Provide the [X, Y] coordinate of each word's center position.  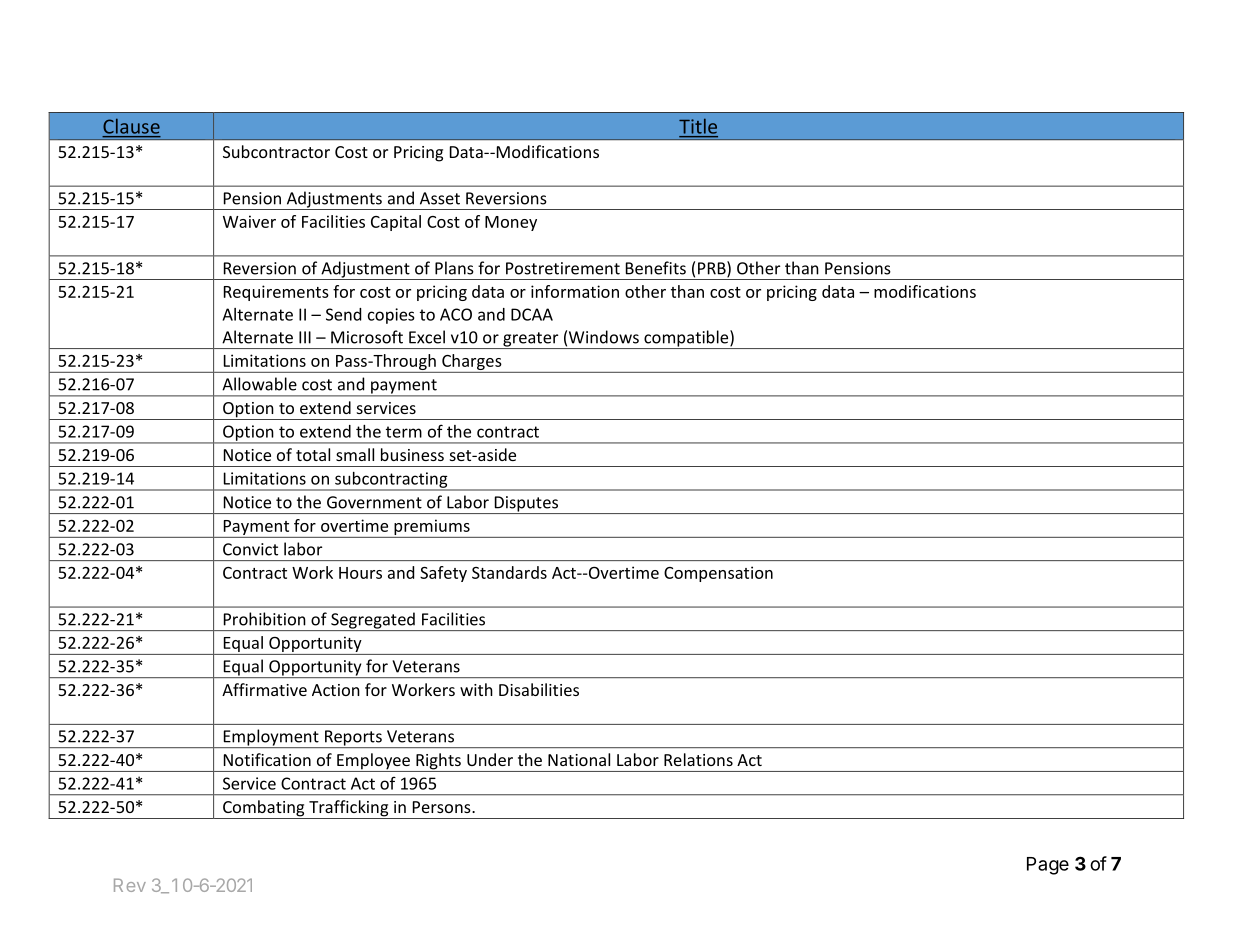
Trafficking [349, 809]
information [575, 291]
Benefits [656, 268]
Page [1048, 866]
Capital [396, 223]
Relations [698, 759]
